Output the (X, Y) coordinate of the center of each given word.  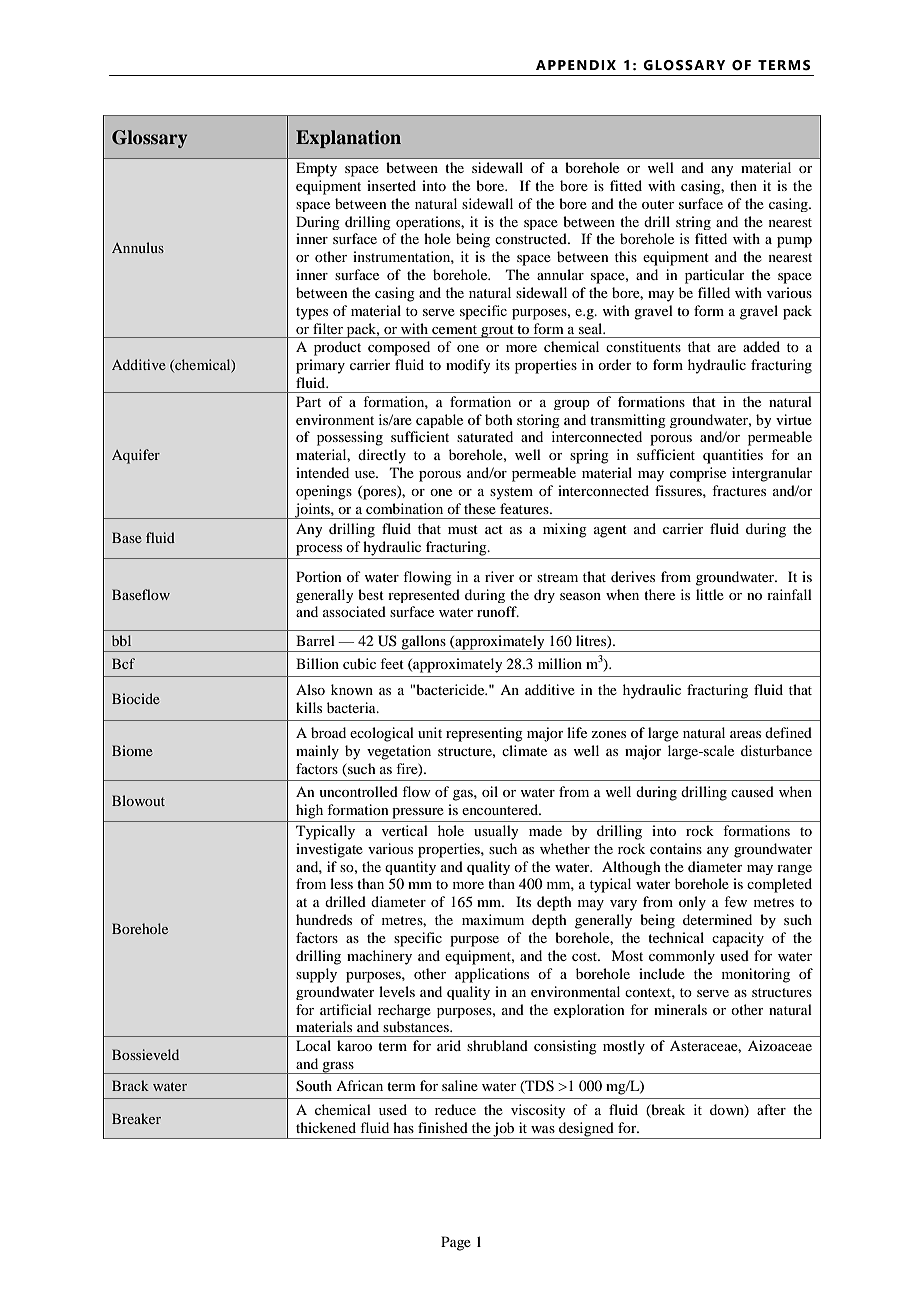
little (710, 594)
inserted (391, 185)
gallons (423, 643)
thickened (326, 1127)
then (743, 185)
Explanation (348, 139)
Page (456, 1243)
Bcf (123, 663)
